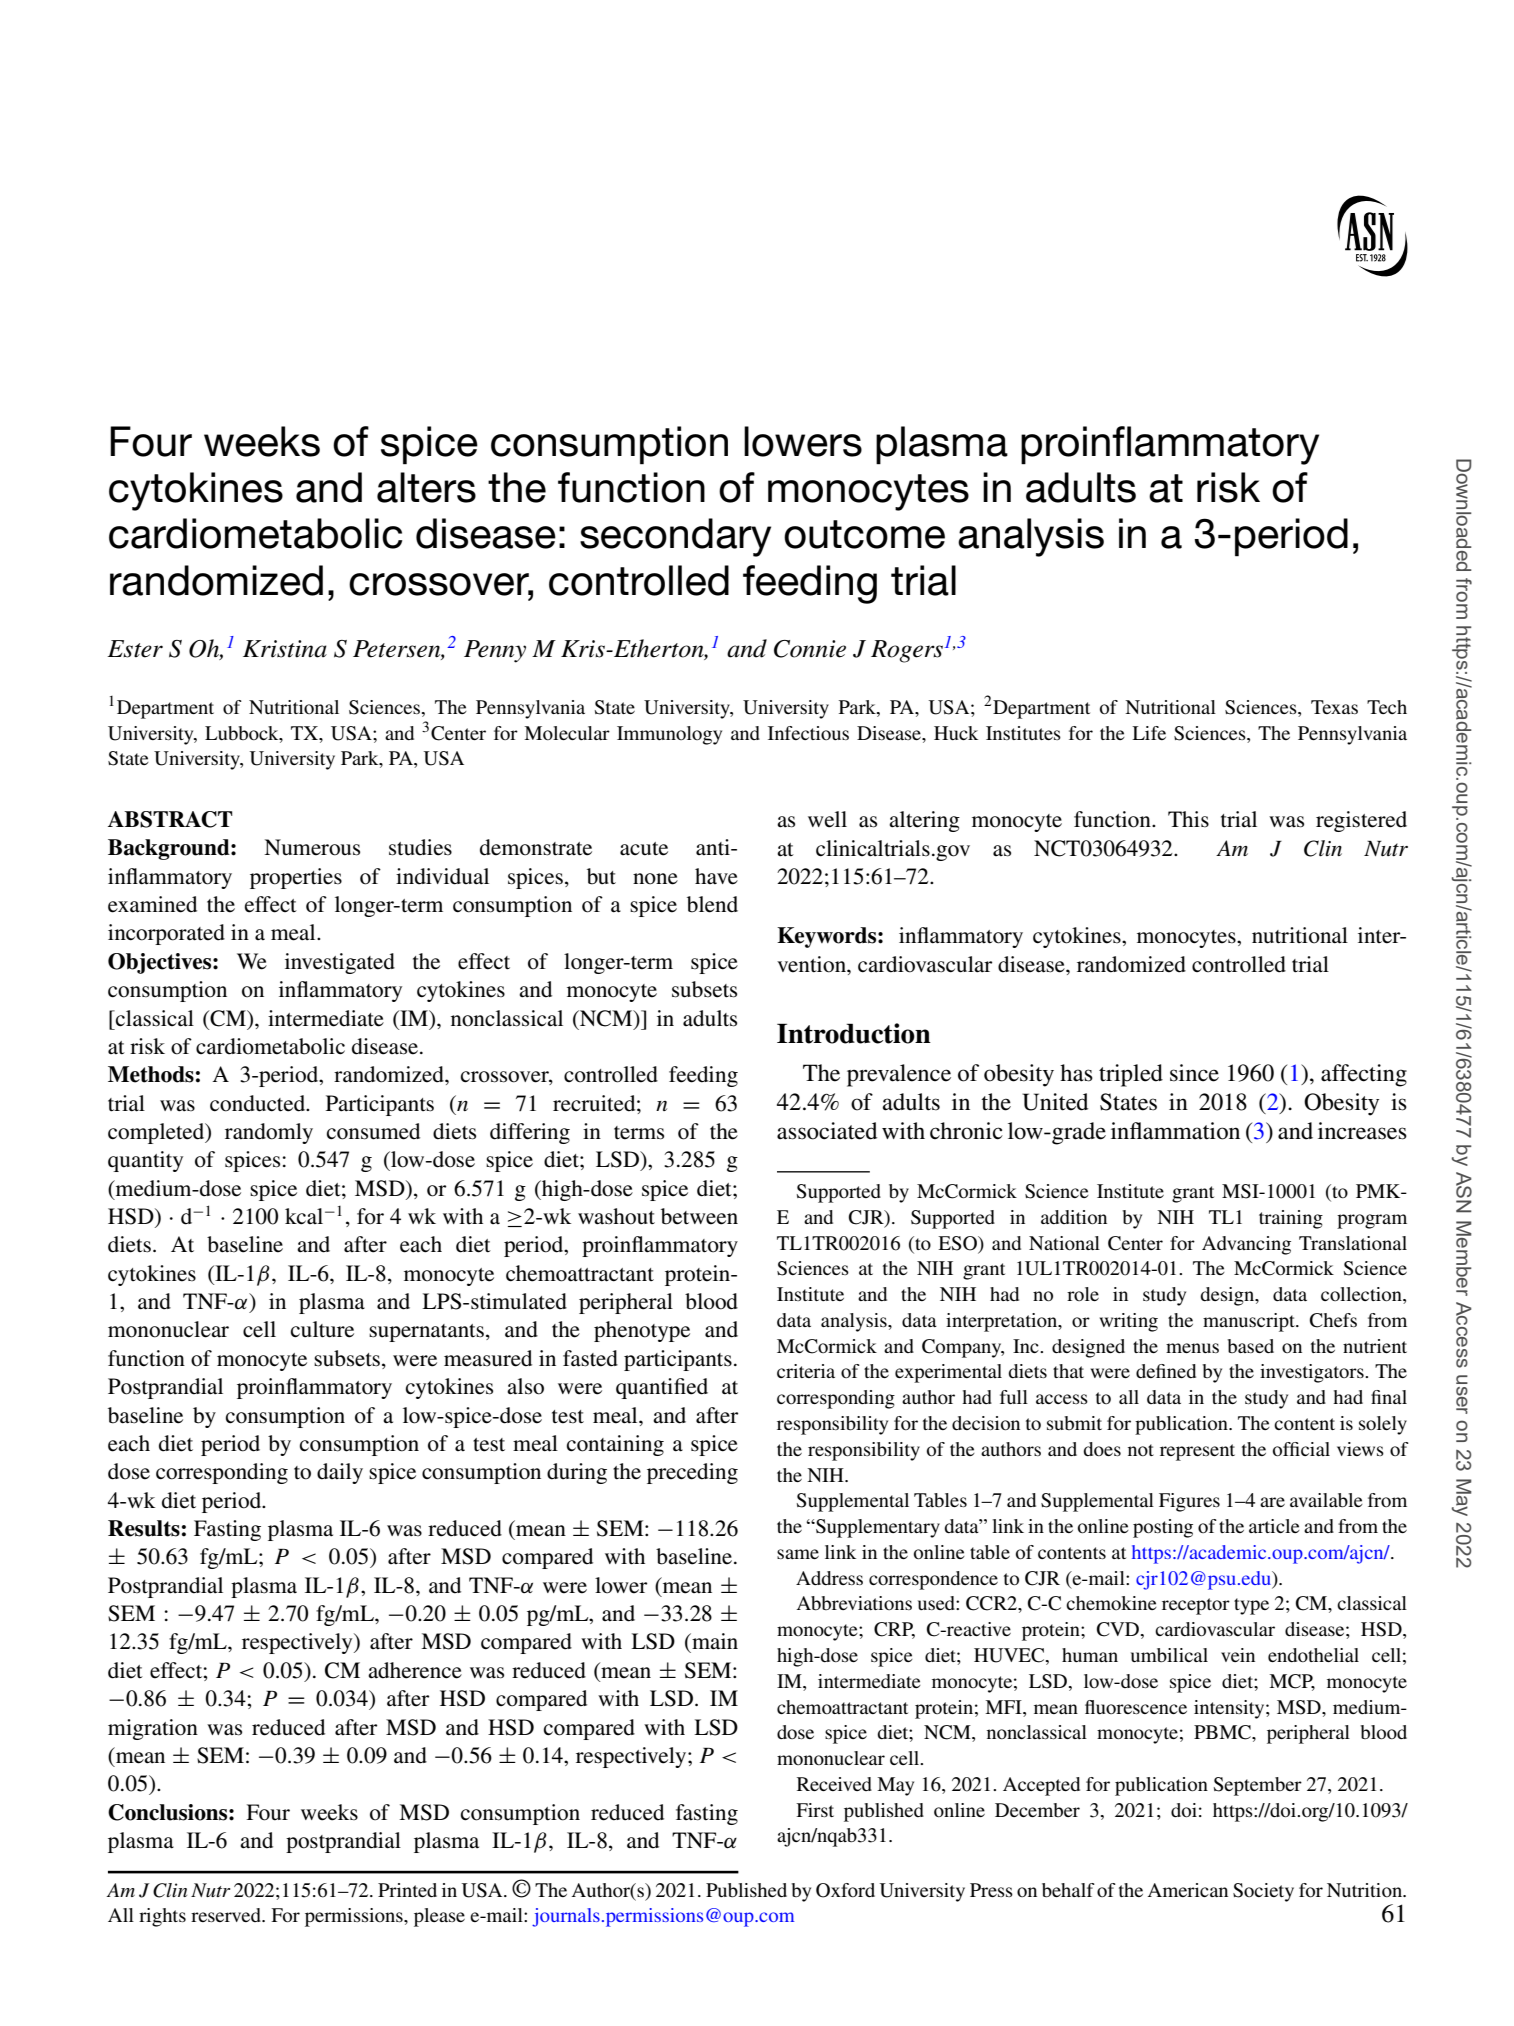 This screenshot has height=2026, width=1514. What do you see at coordinates (1291, 1219) in the screenshot?
I see `training` at bounding box center [1291, 1219].
